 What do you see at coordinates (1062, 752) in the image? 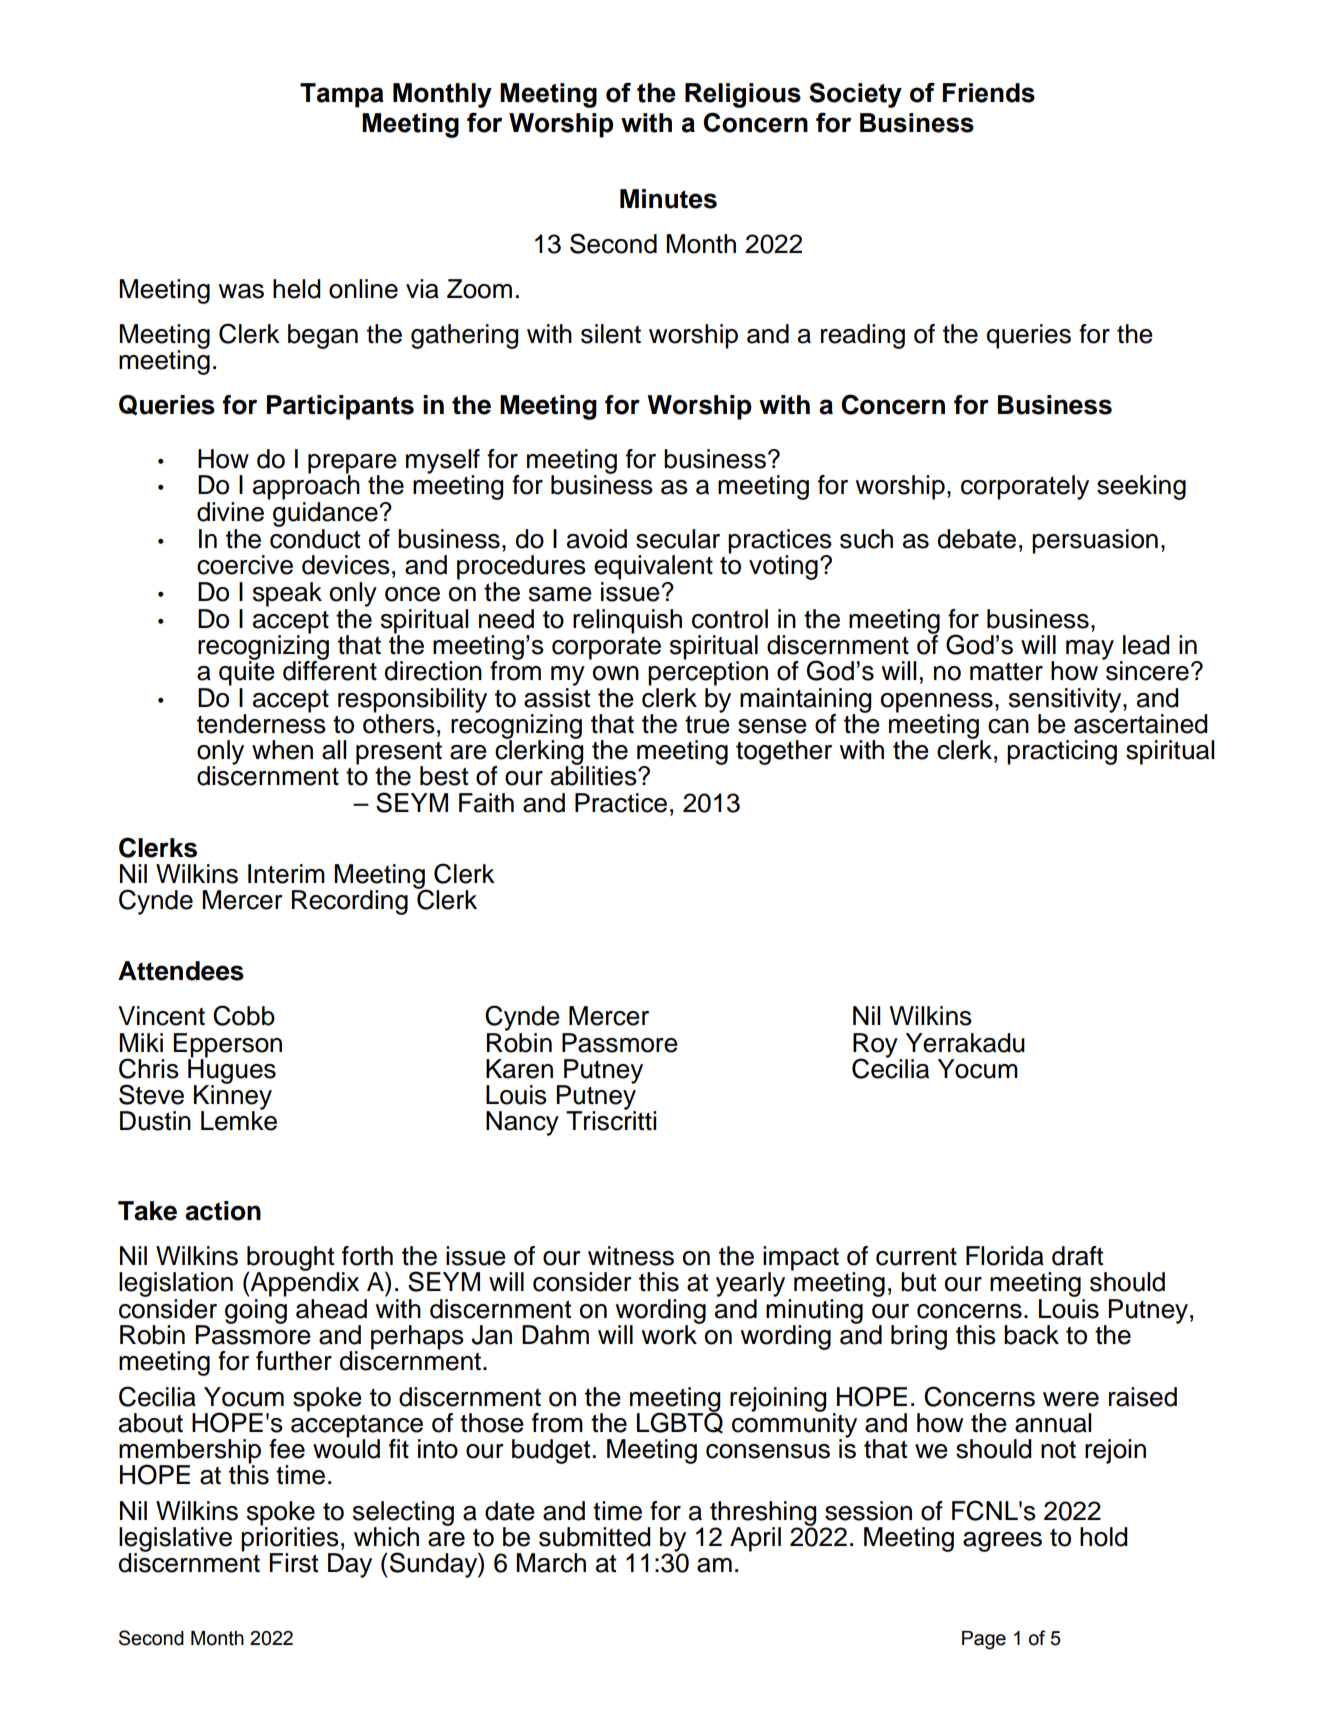
I see `practicing` at bounding box center [1062, 752].
